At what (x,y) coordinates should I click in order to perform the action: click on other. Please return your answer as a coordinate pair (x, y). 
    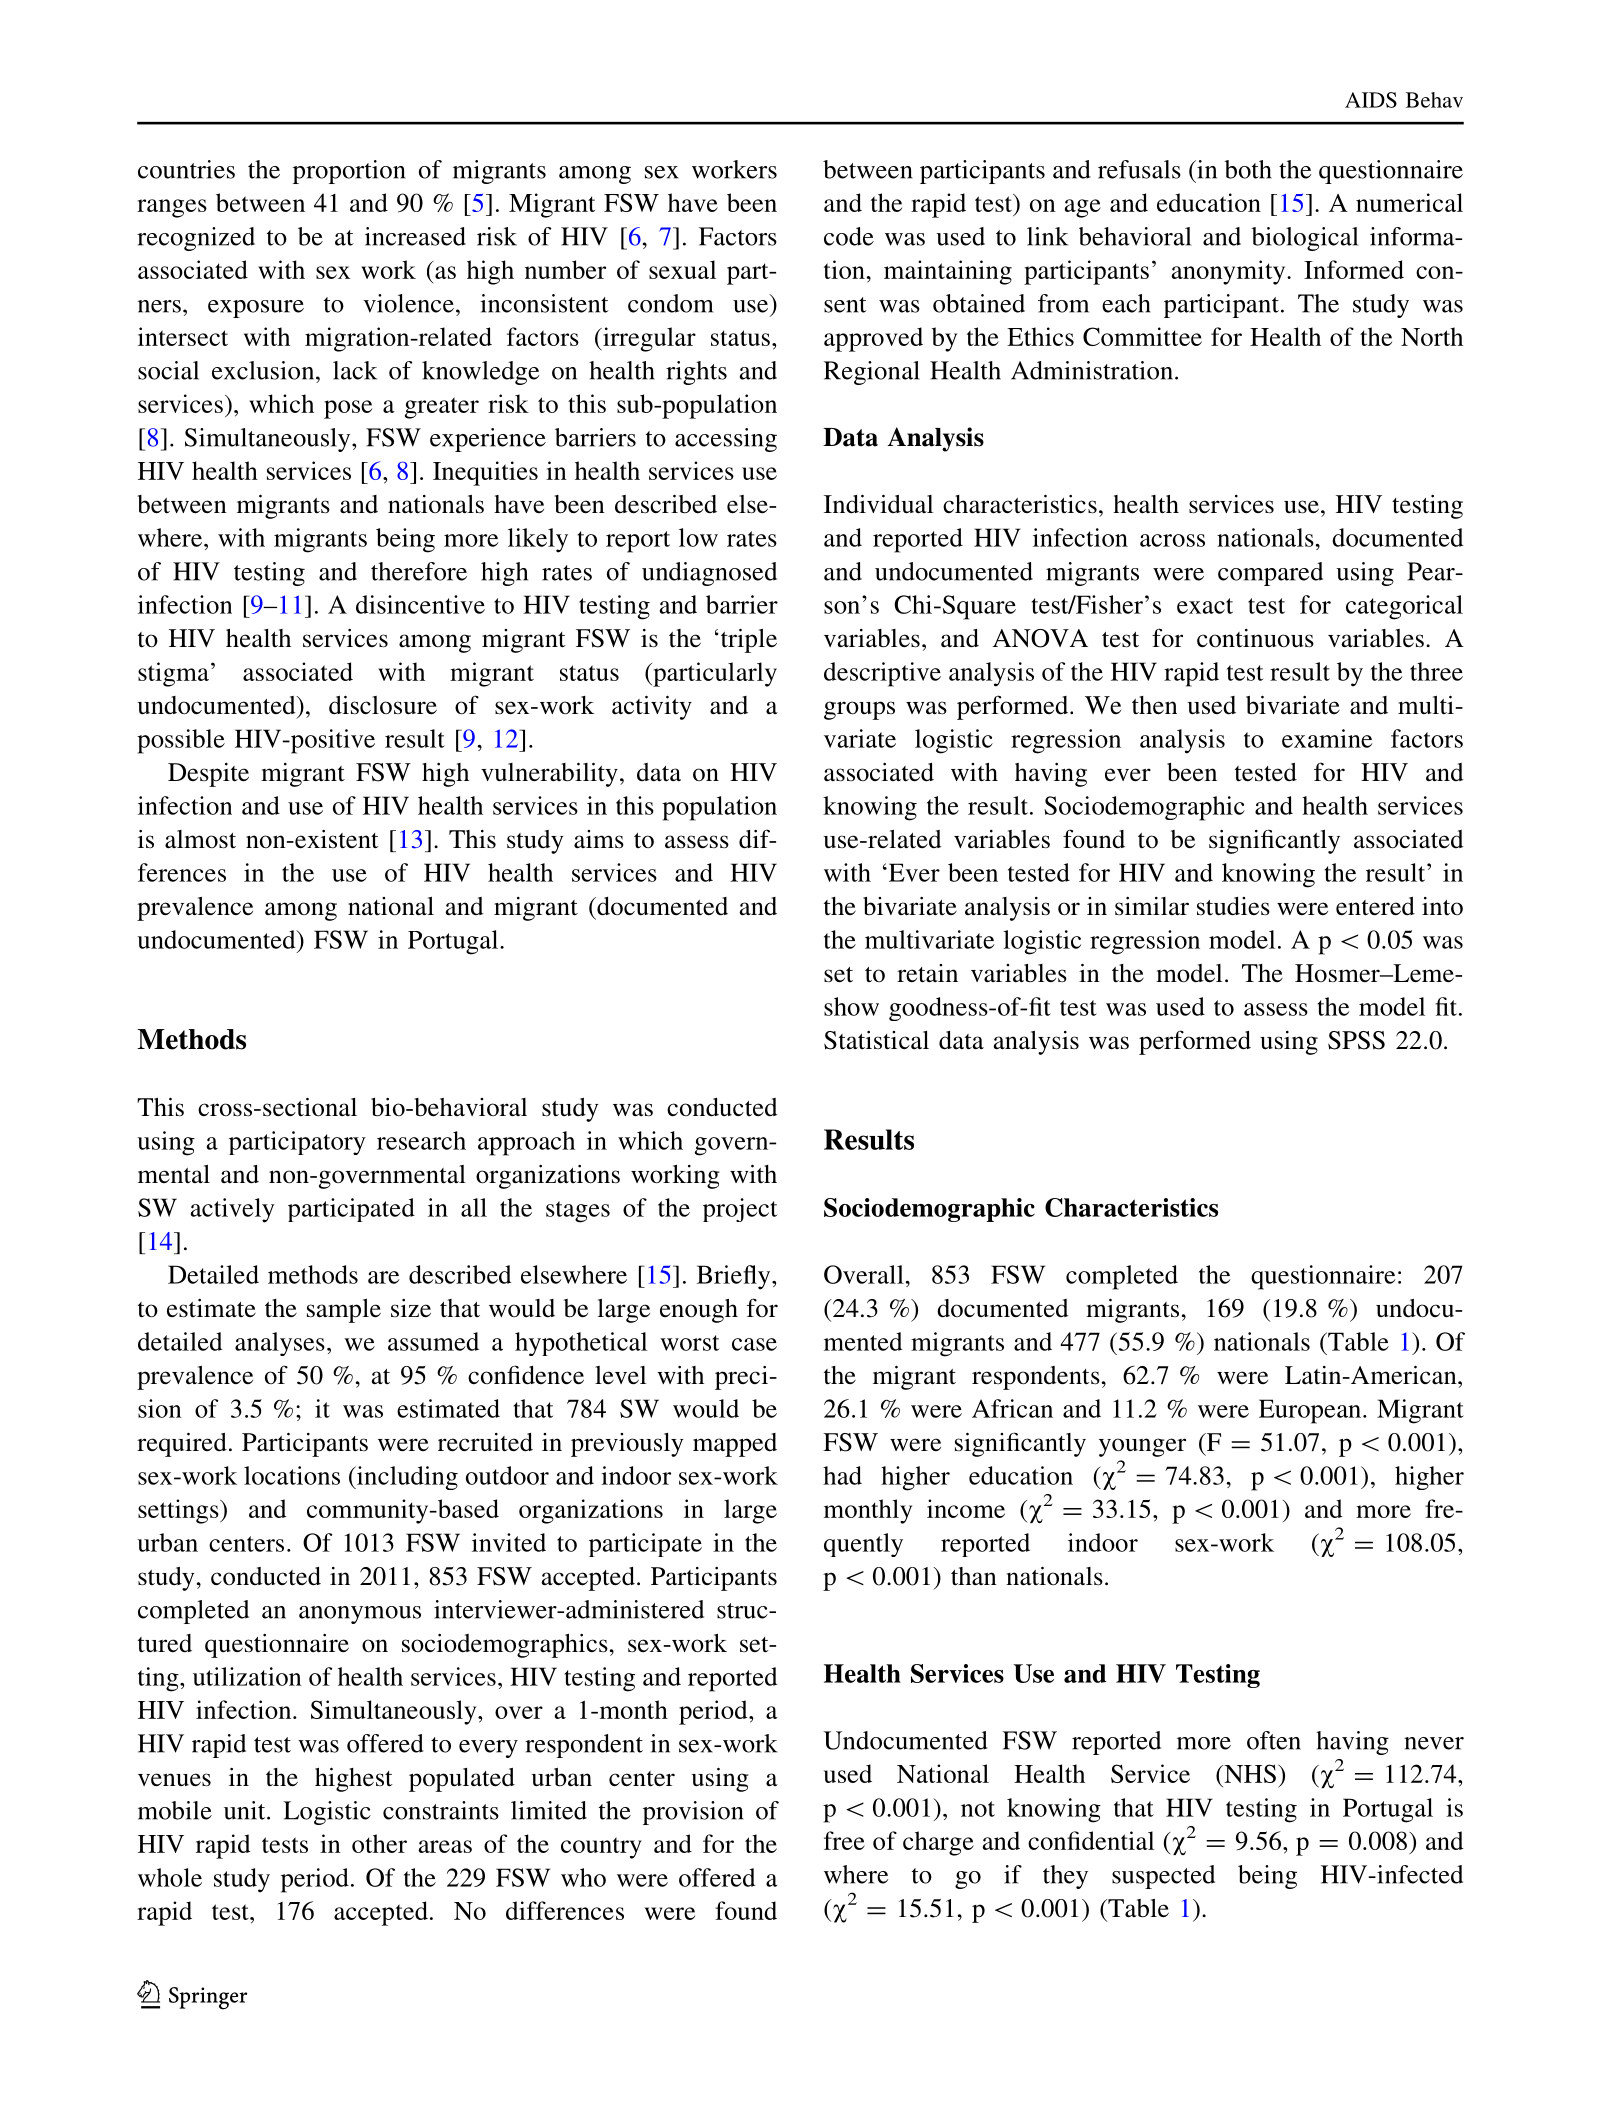
    Looking at the image, I should click on (379, 1843).
